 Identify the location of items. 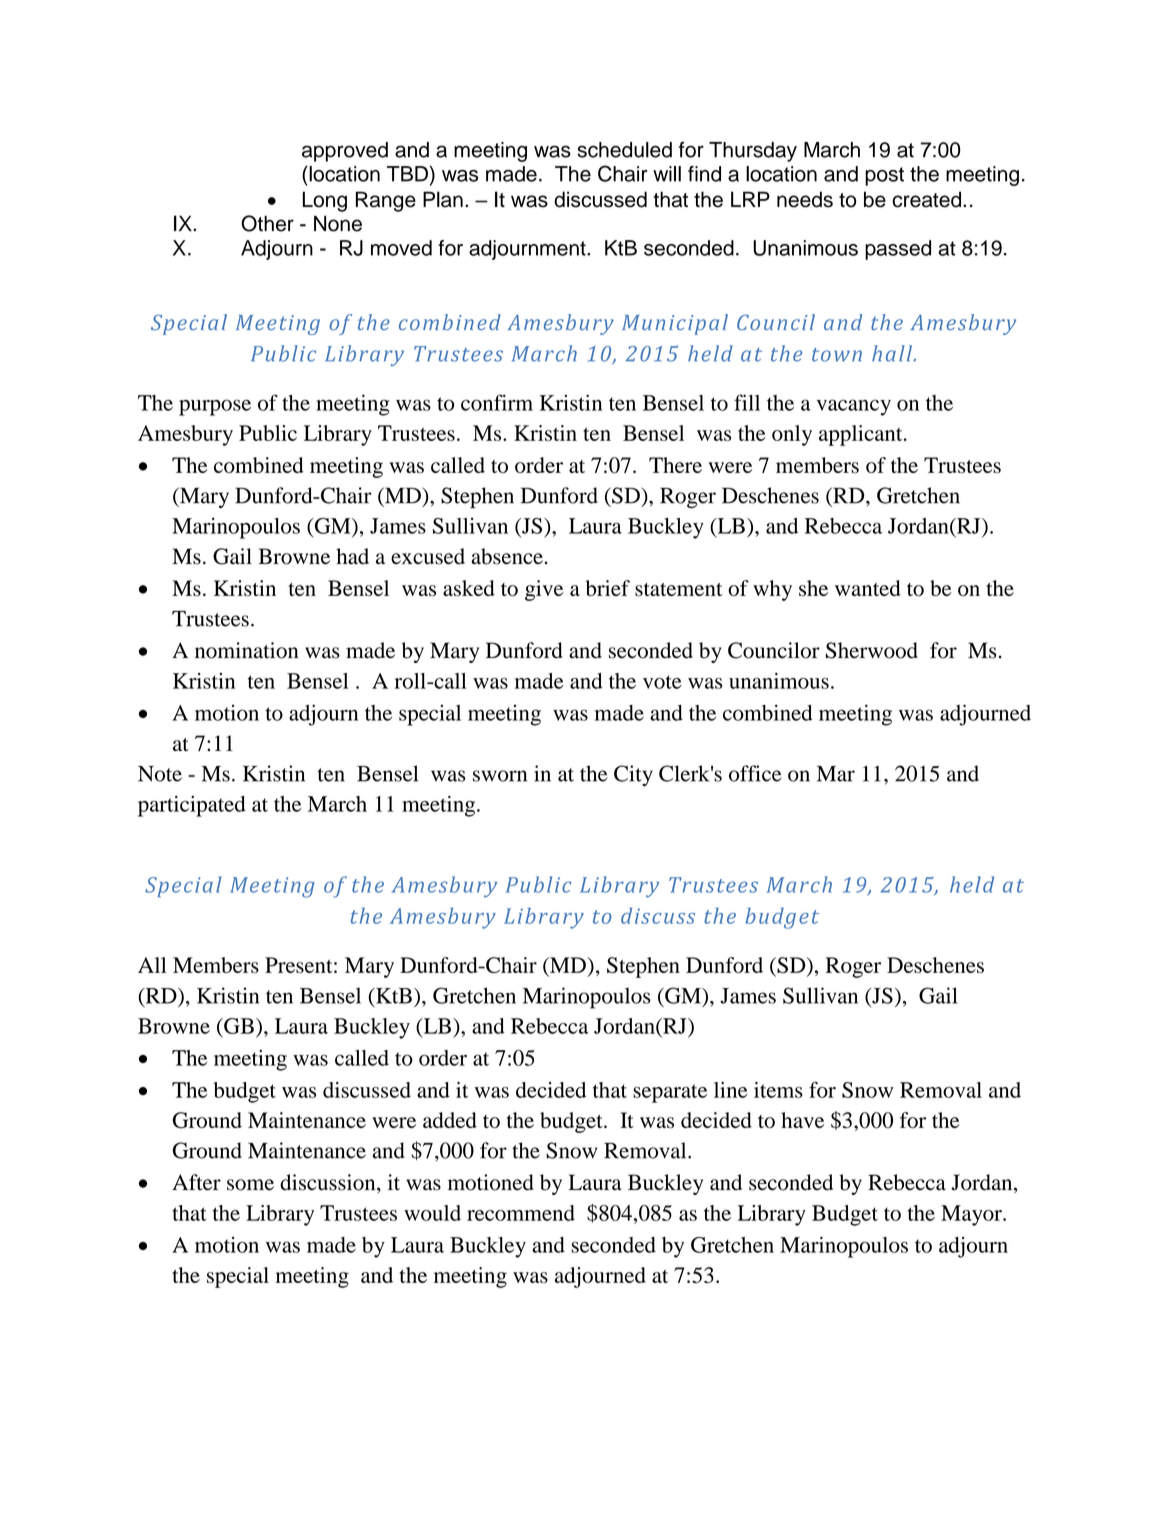
(778, 1090).
